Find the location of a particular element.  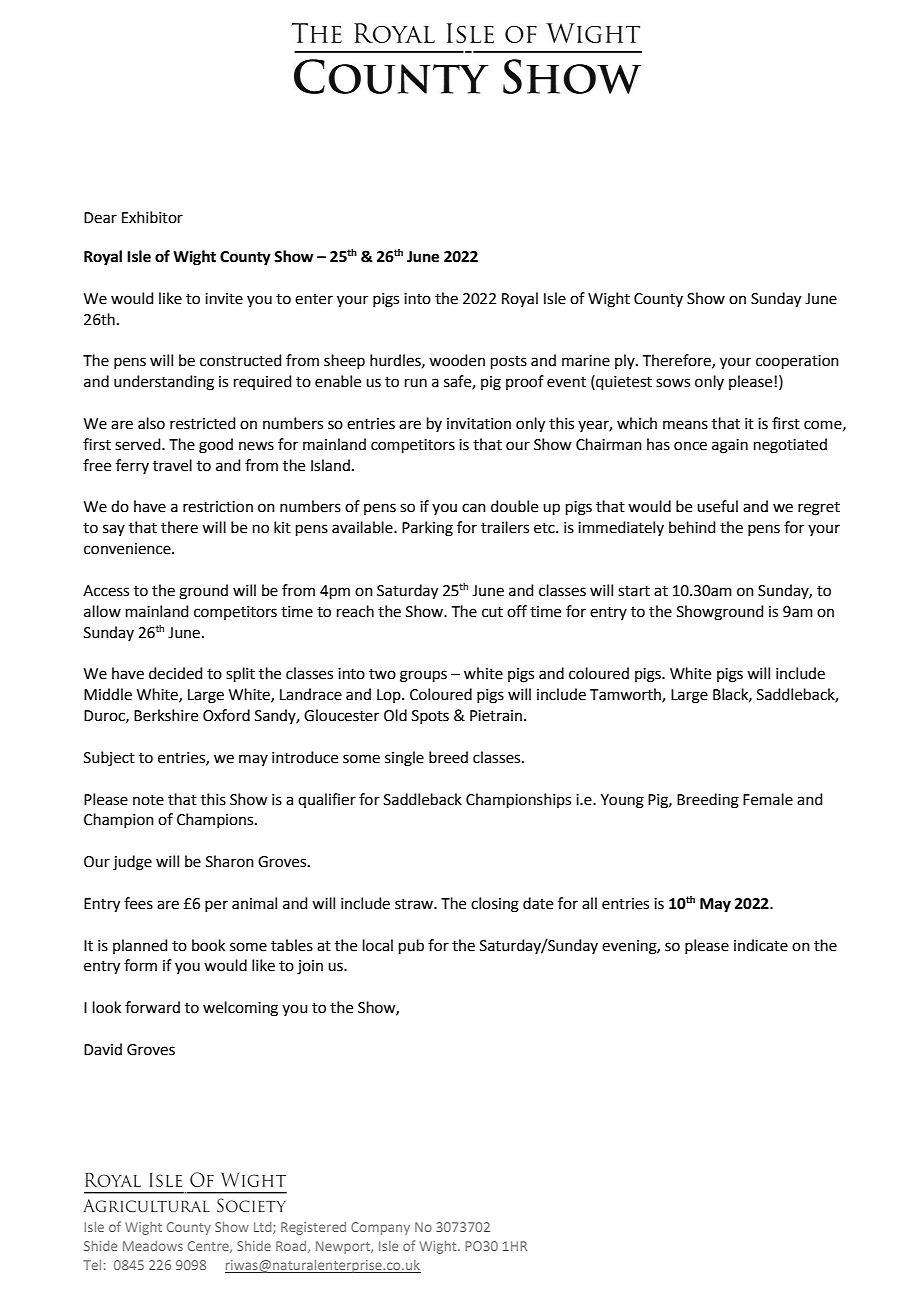

wooden is located at coordinates (457, 360).
